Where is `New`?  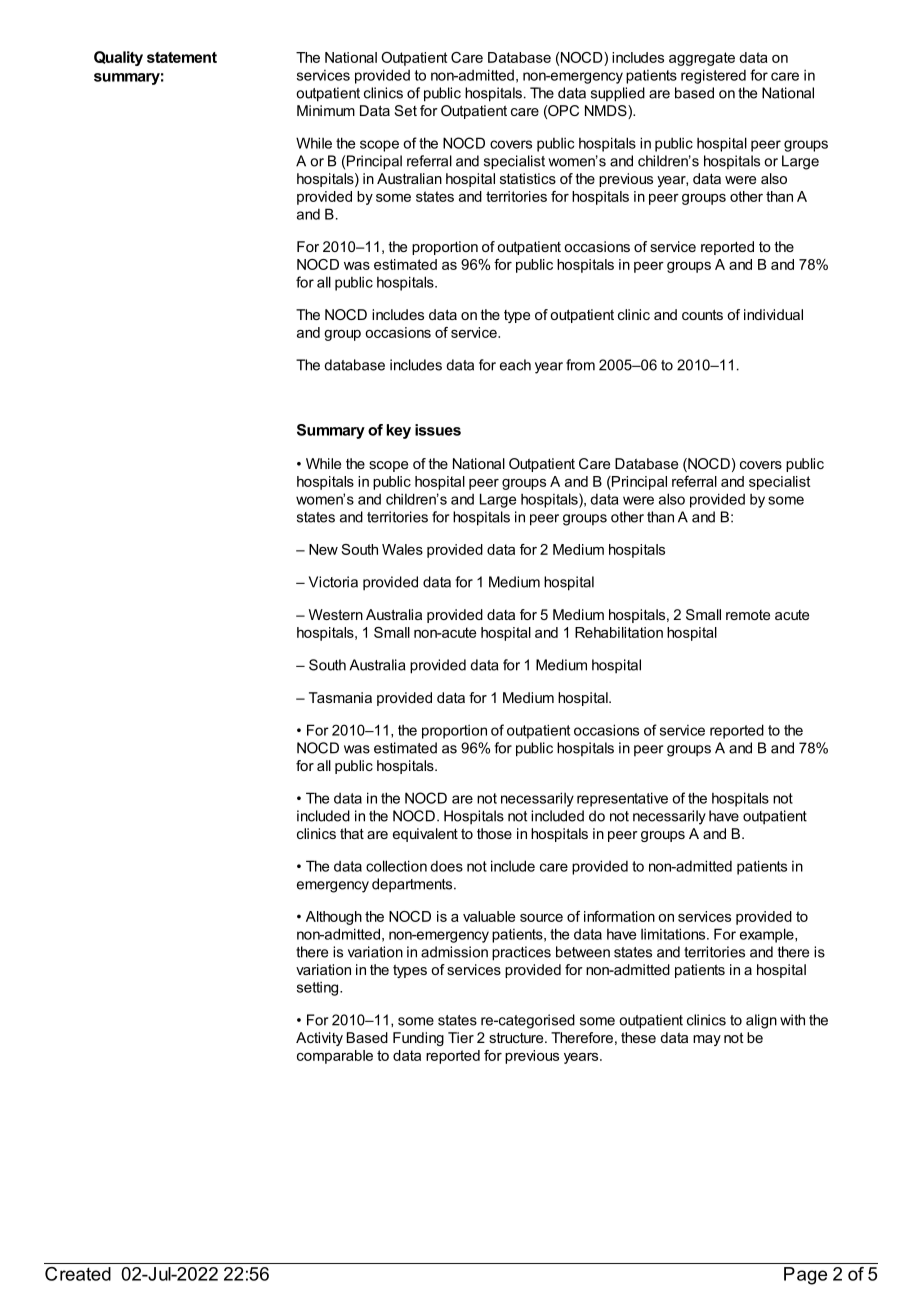 New is located at coordinates (323, 549).
